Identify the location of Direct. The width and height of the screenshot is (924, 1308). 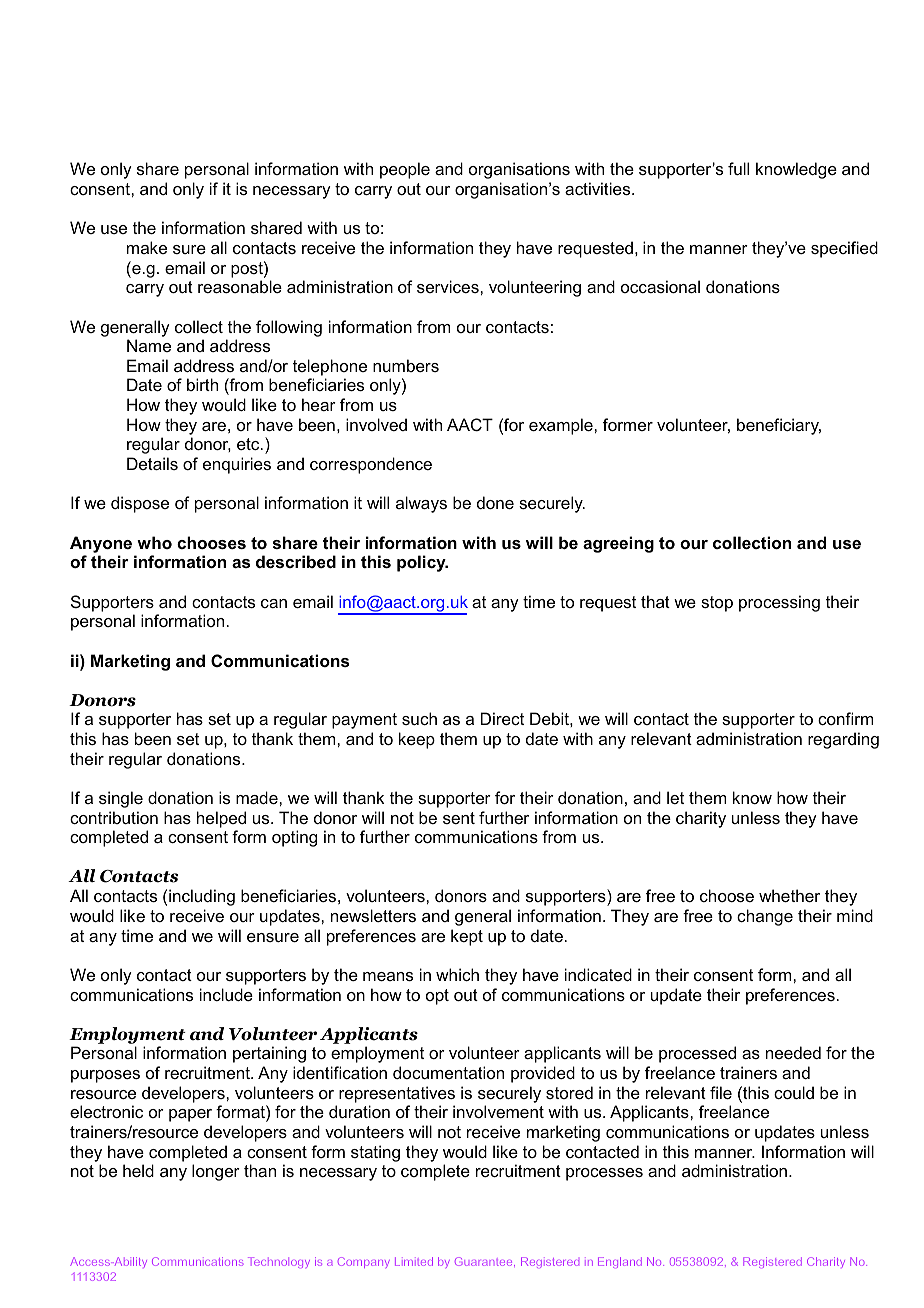
(502, 718).
